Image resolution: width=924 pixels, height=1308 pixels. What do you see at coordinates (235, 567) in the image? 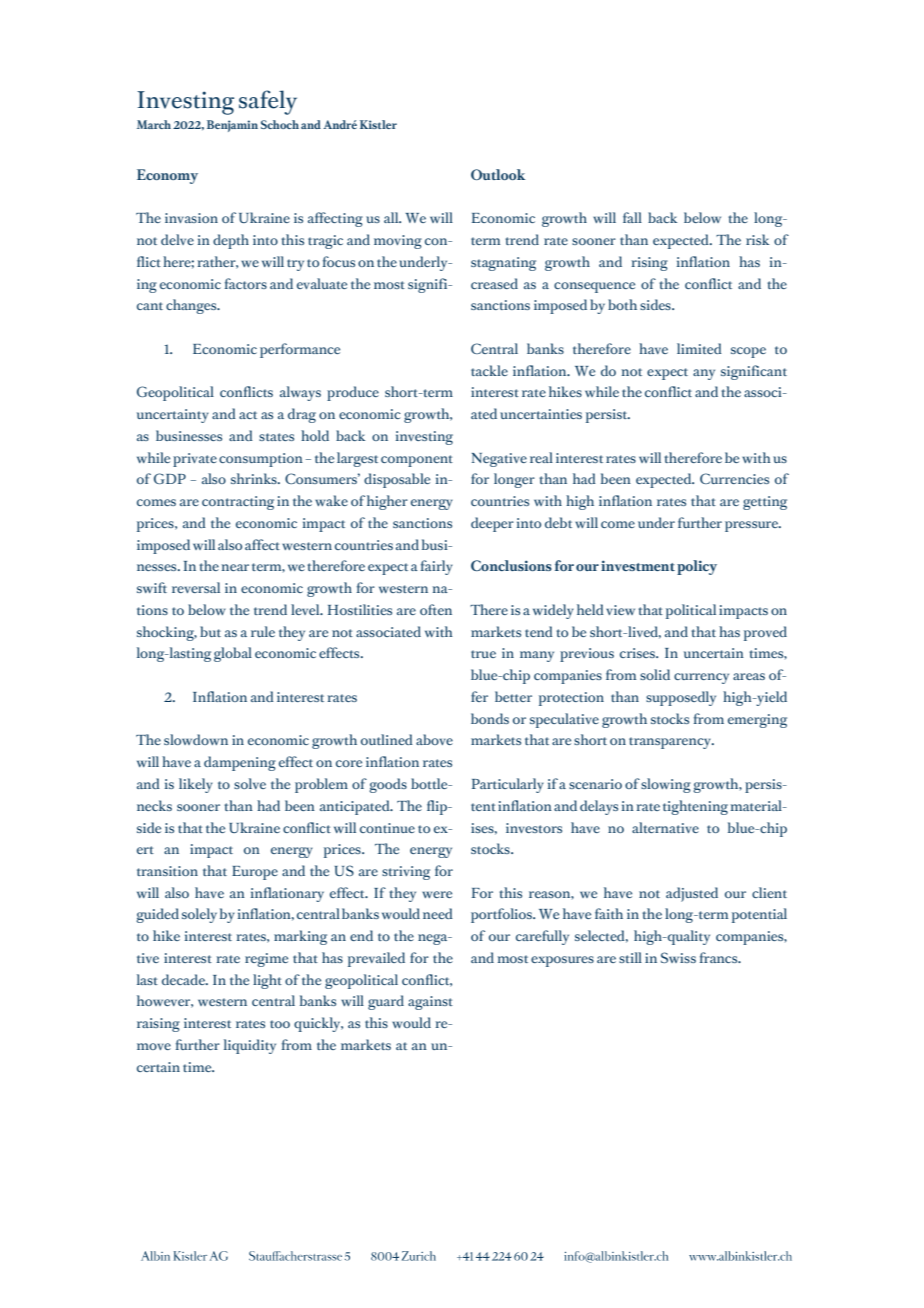
I see `near` at bounding box center [235, 567].
